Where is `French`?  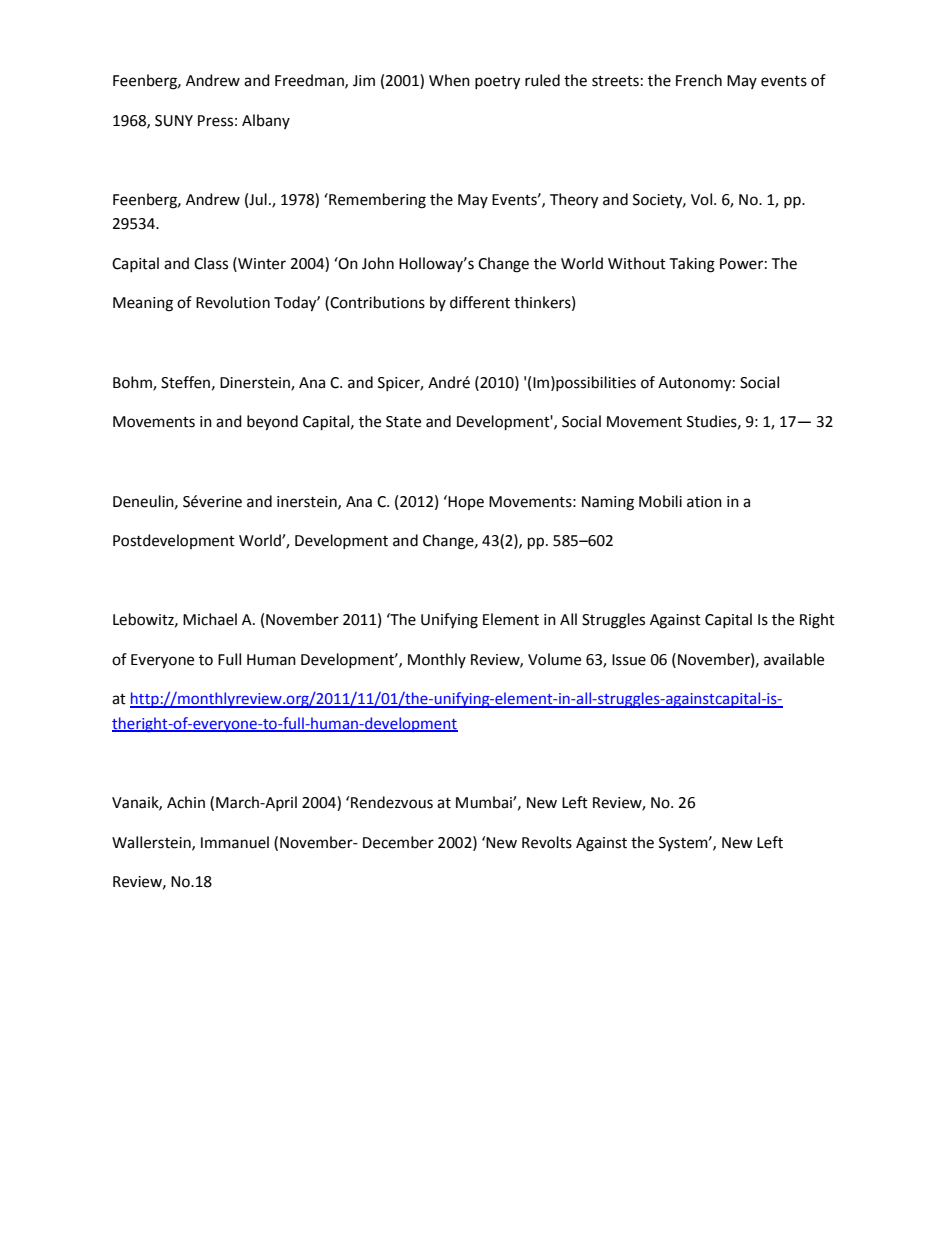 French is located at coordinates (699, 80).
